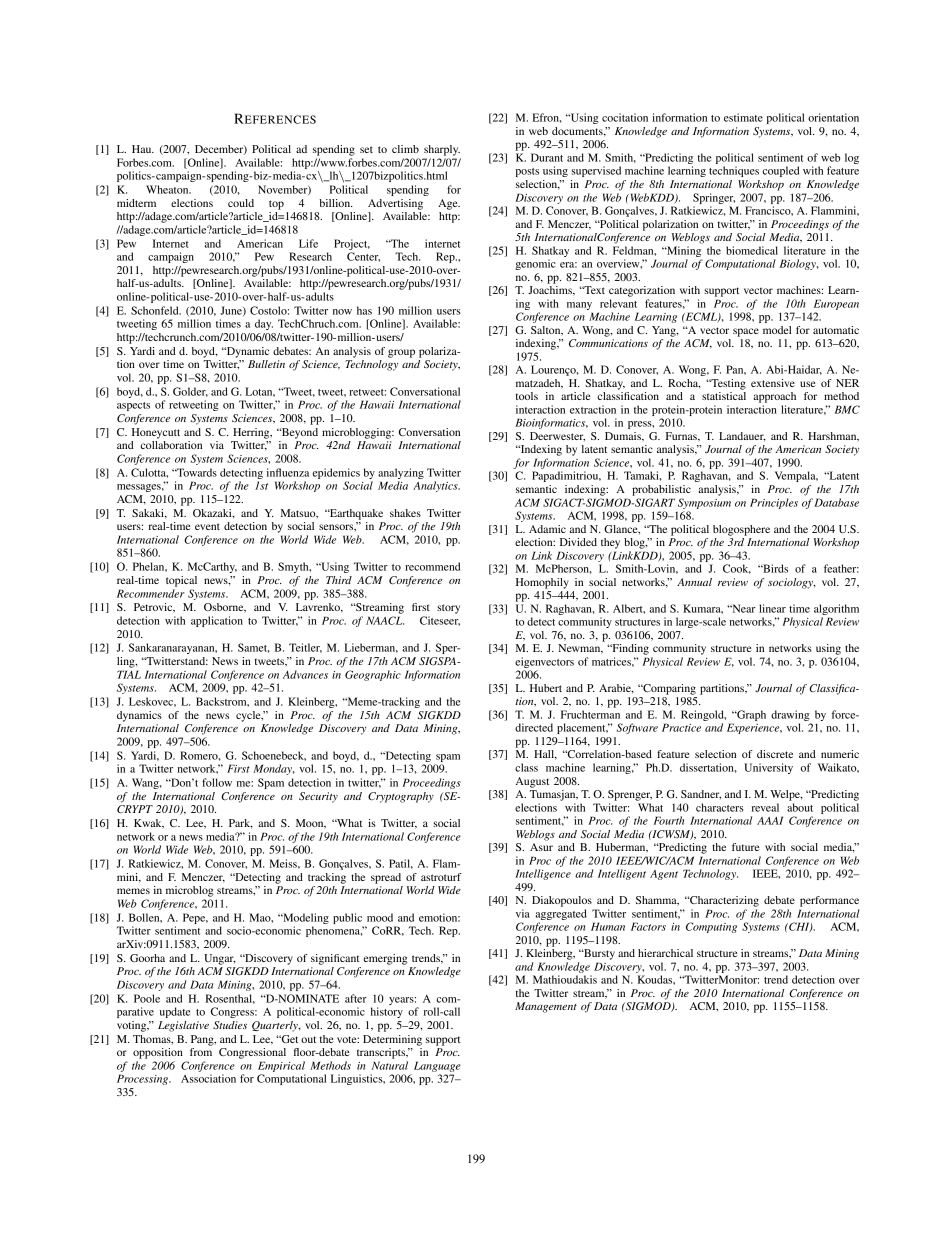 The image size is (952, 1233). Describe the element at coordinates (781, 171) in the image. I see `coupled` at that location.
